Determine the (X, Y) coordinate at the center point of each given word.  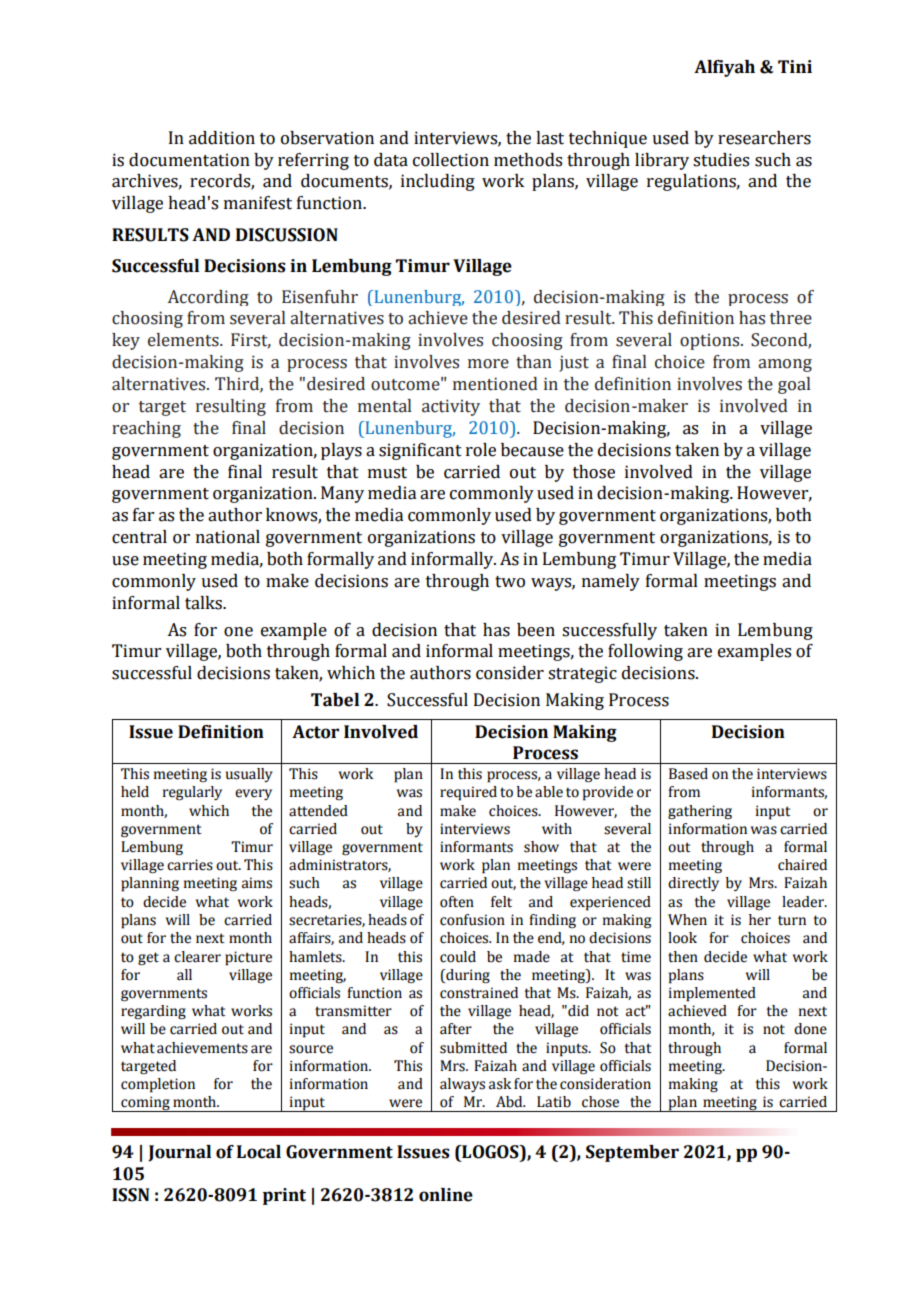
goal (794, 385)
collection (451, 160)
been (536, 630)
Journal (179, 1153)
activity (451, 407)
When (687, 920)
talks (204, 603)
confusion (472, 920)
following (645, 652)
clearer (197, 957)
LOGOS (490, 1152)
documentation (189, 160)
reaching (146, 429)
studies (721, 160)
